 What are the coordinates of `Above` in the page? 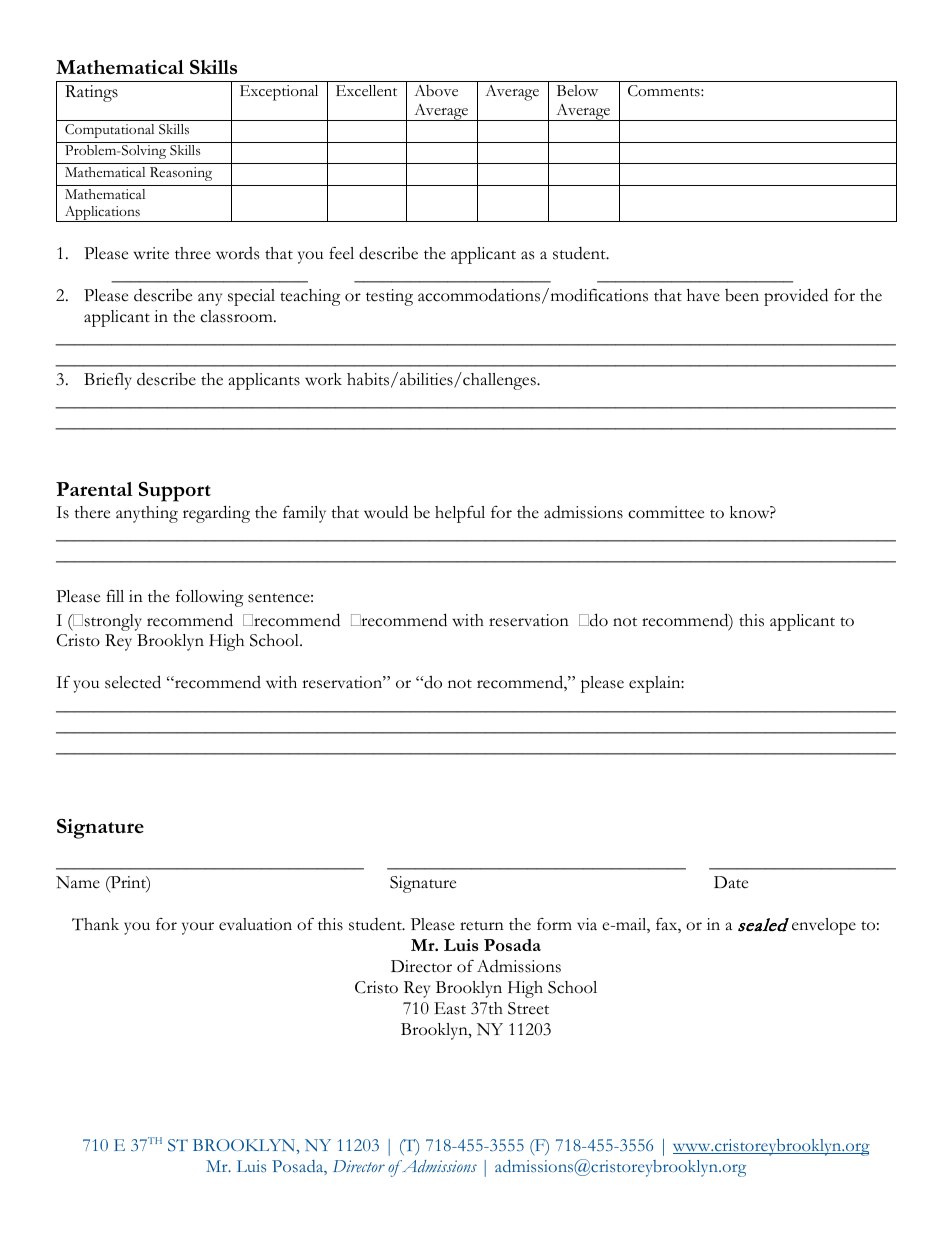 It's located at (436, 91).
